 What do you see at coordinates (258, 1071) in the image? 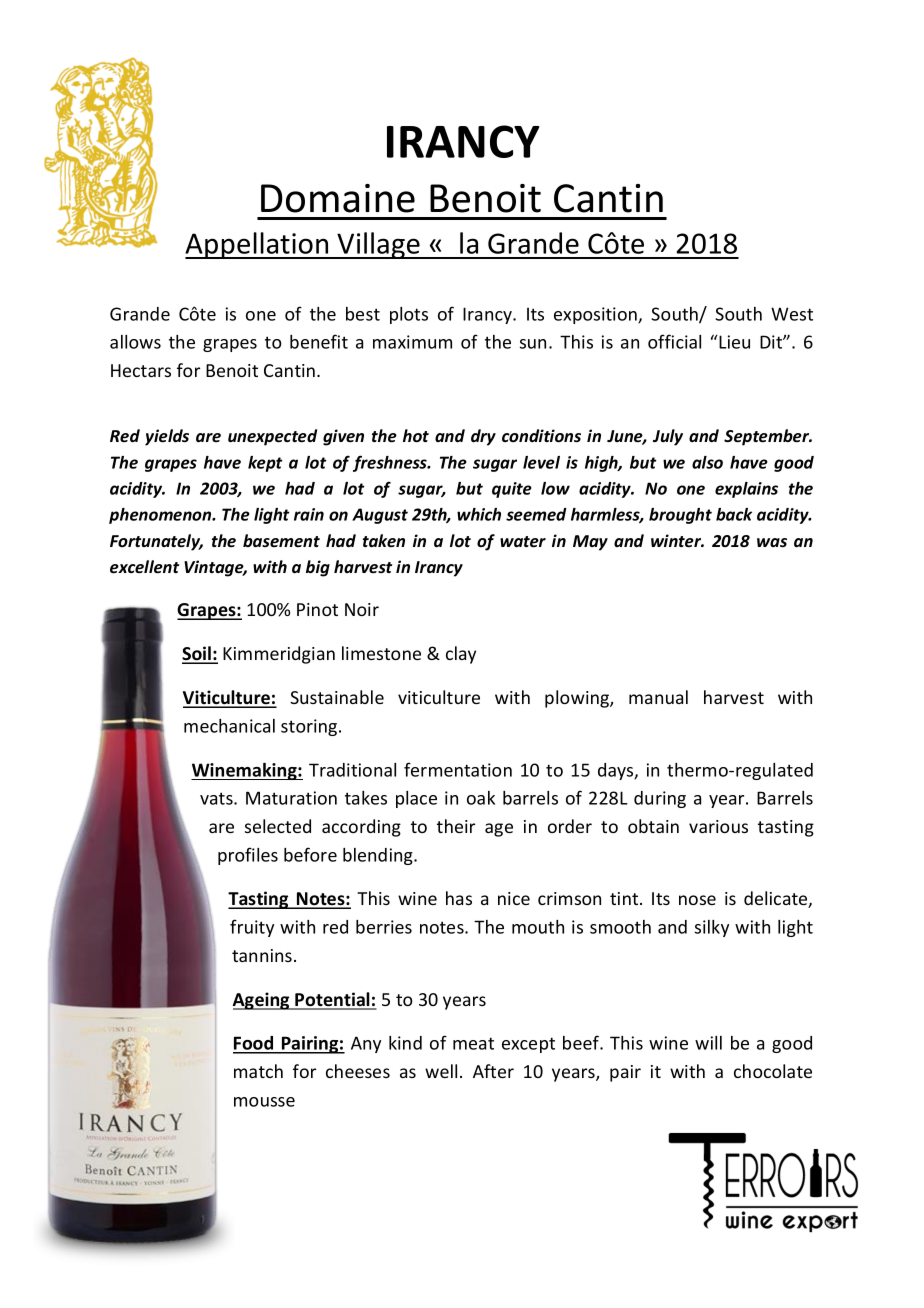
I see `match` at bounding box center [258, 1071].
